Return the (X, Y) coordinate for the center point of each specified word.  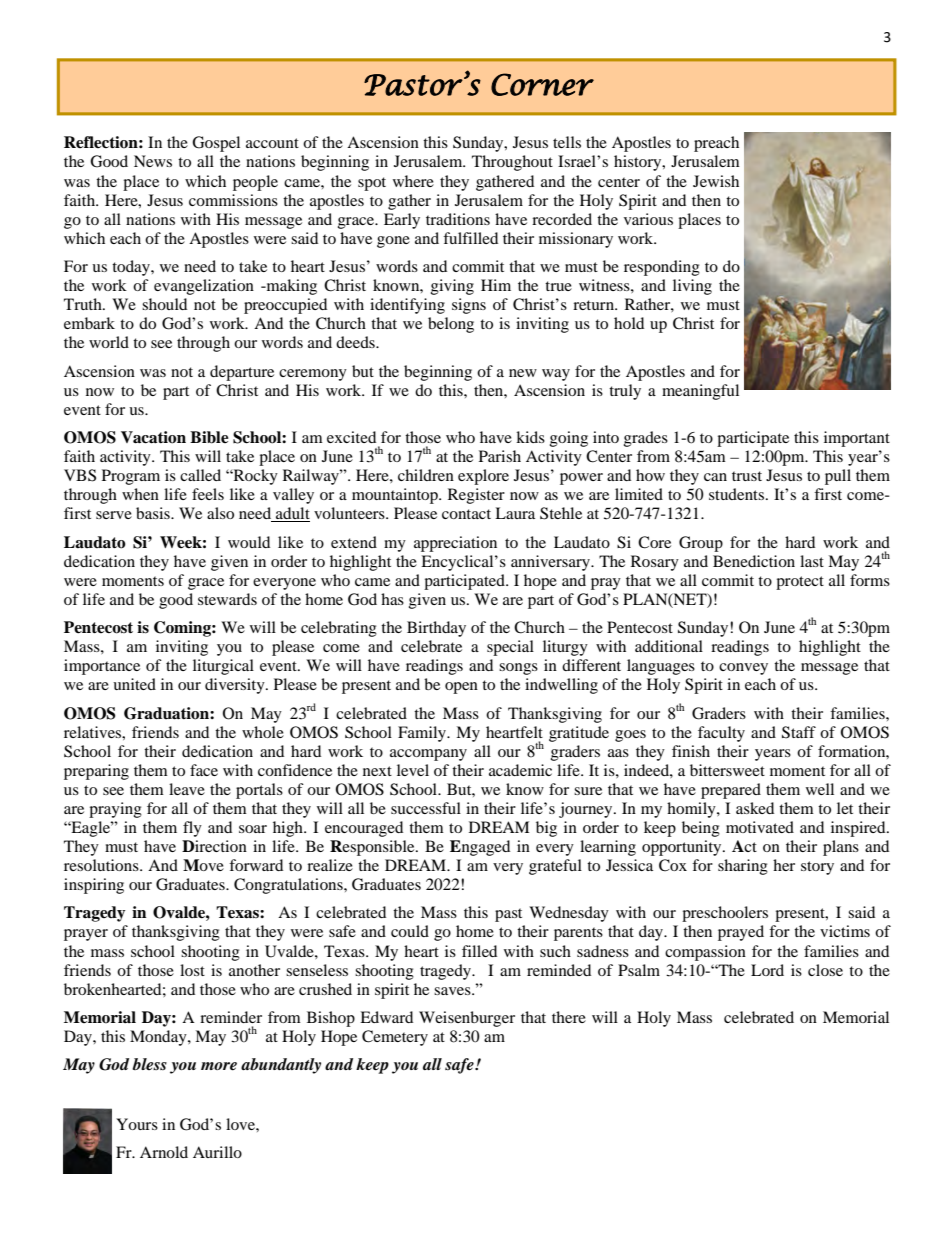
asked (755, 808)
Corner (542, 84)
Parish (500, 456)
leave (187, 789)
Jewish (716, 181)
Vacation (153, 437)
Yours (137, 1124)
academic (520, 770)
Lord (767, 970)
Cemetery (395, 1038)
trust (747, 476)
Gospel (216, 144)
